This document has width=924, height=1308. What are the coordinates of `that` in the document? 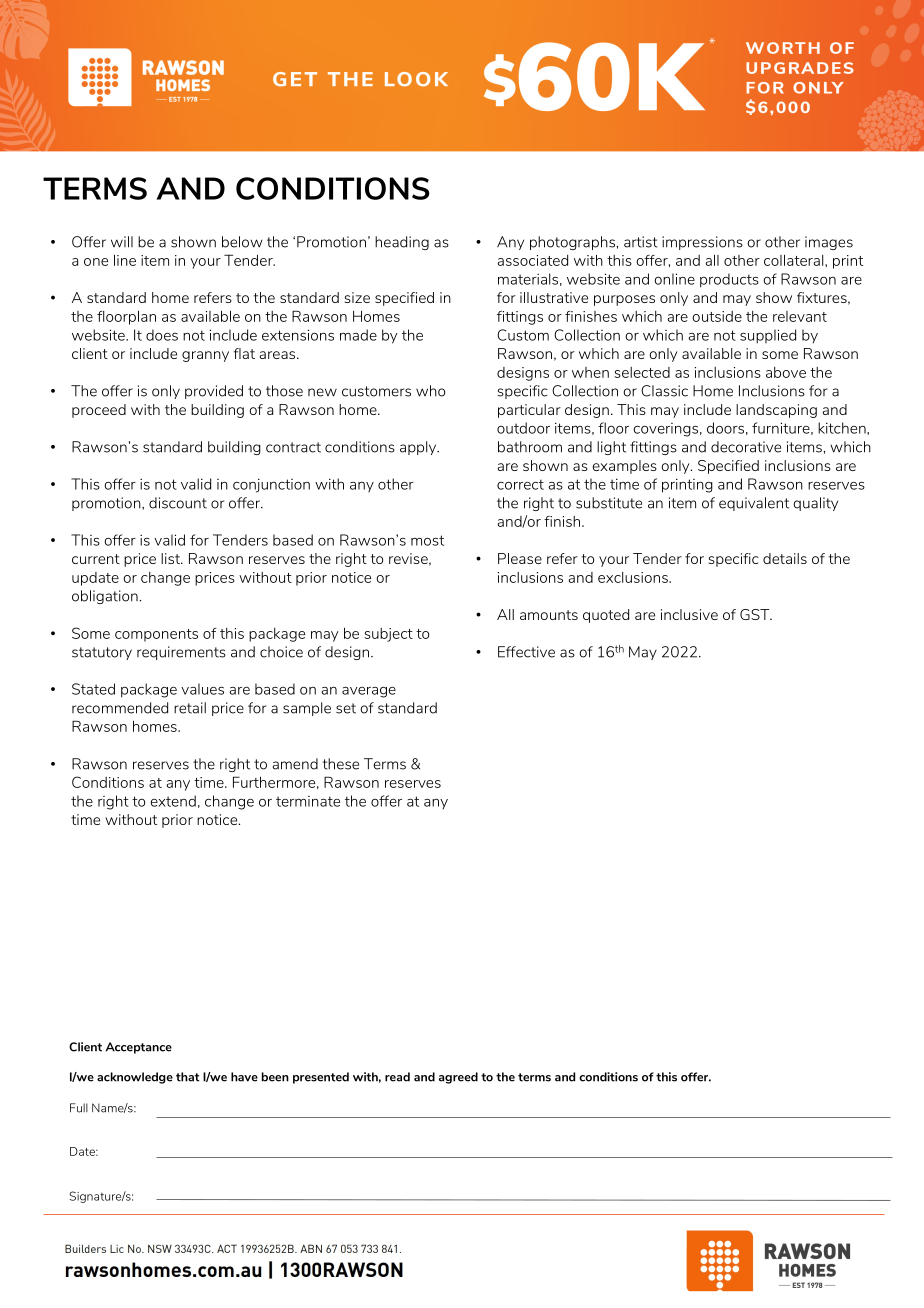 It's located at (187, 1077).
